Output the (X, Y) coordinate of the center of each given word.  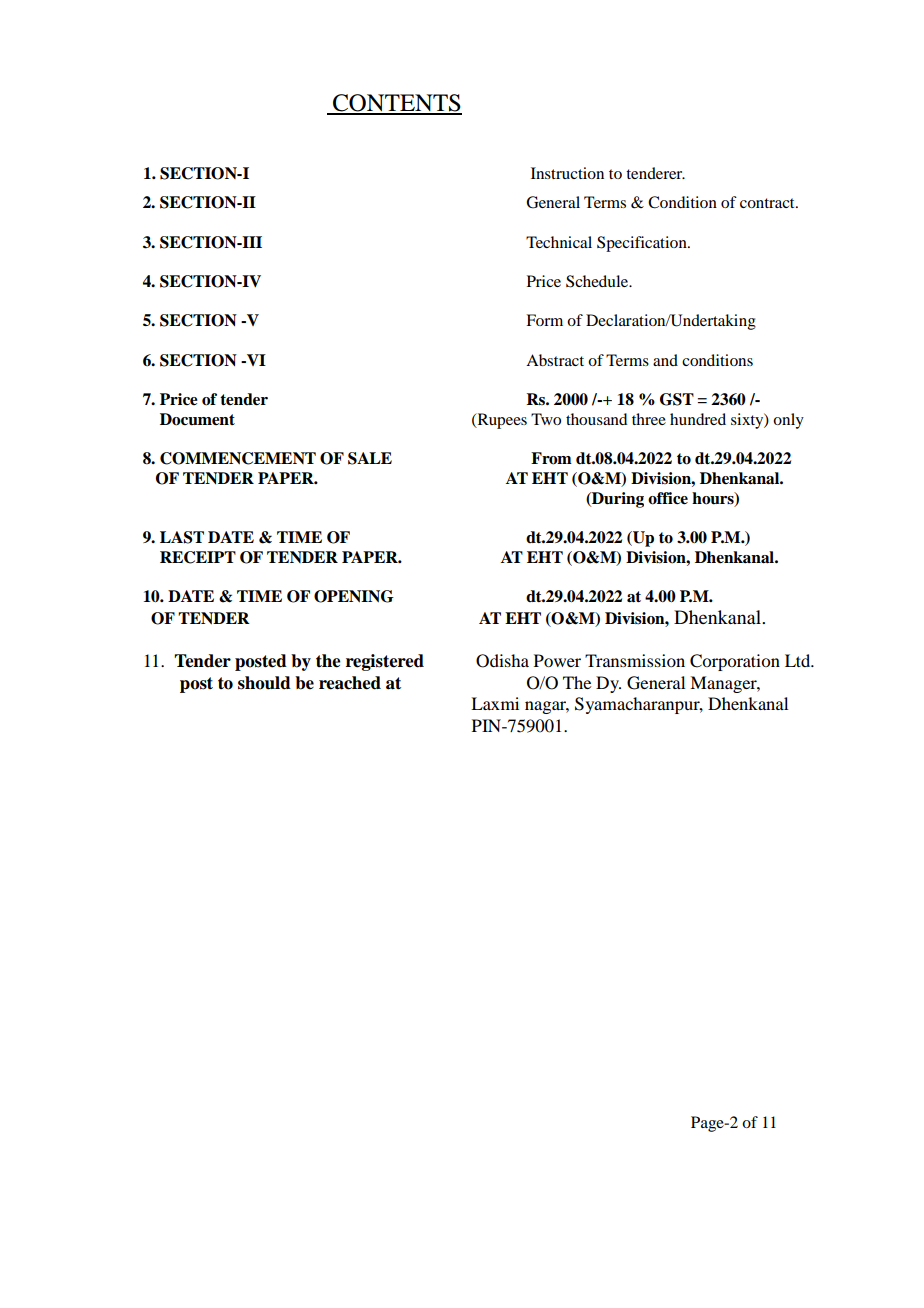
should (264, 683)
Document (197, 419)
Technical (559, 242)
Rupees (501, 421)
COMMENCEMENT (238, 458)
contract (768, 203)
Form (544, 320)
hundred (698, 419)
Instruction (567, 173)
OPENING (354, 596)
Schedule (598, 281)
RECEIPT (198, 557)
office (668, 498)
